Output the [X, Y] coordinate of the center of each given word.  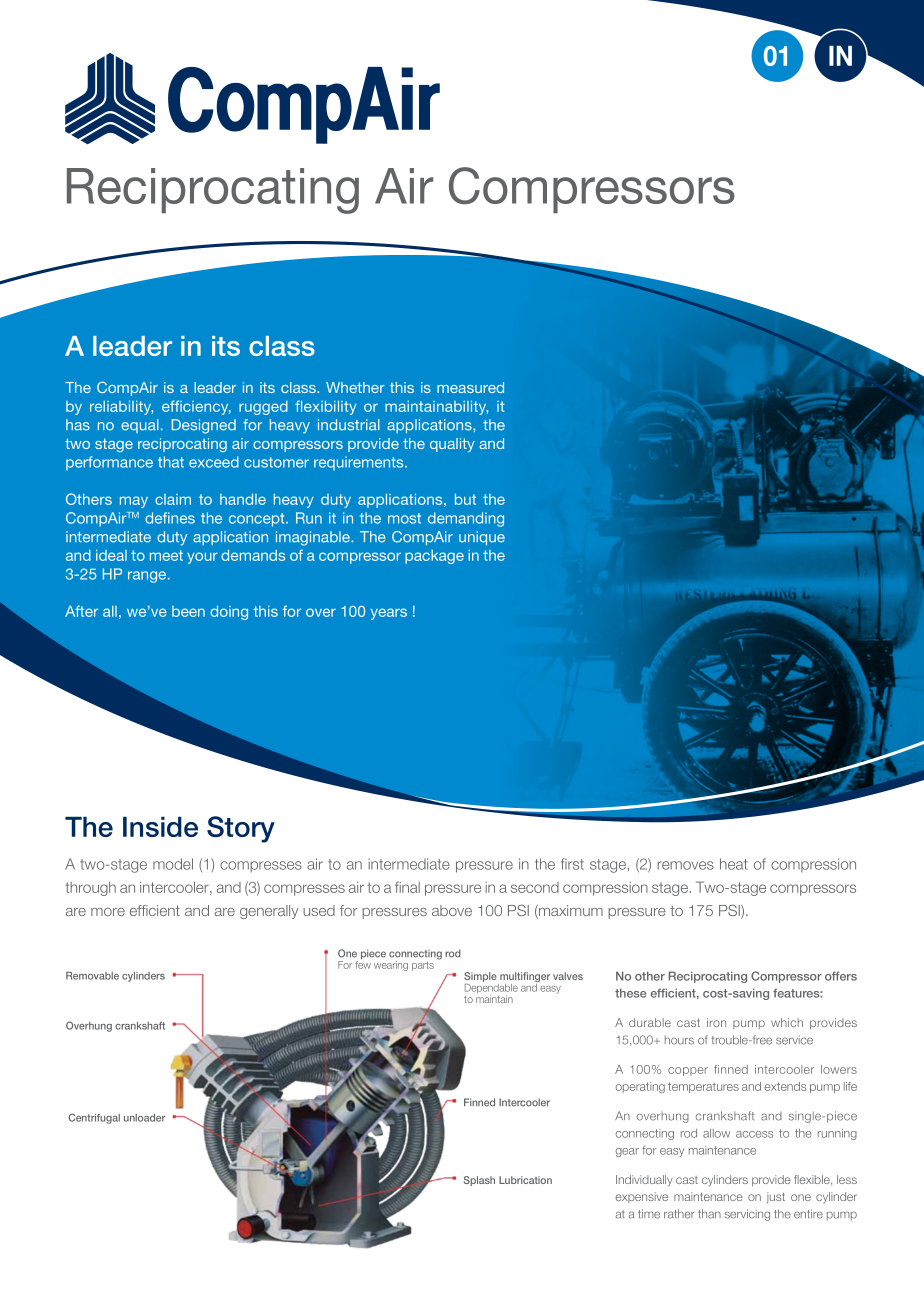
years [389, 614]
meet [166, 555]
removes [685, 865]
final [407, 887]
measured [470, 387]
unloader [144, 1118]
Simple [481, 978]
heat [734, 864]
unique [482, 538]
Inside [160, 827]
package [434, 557]
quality [452, 445]
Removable [92, 976]
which [787, 1022]
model [173, 864]
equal [140, 426]
